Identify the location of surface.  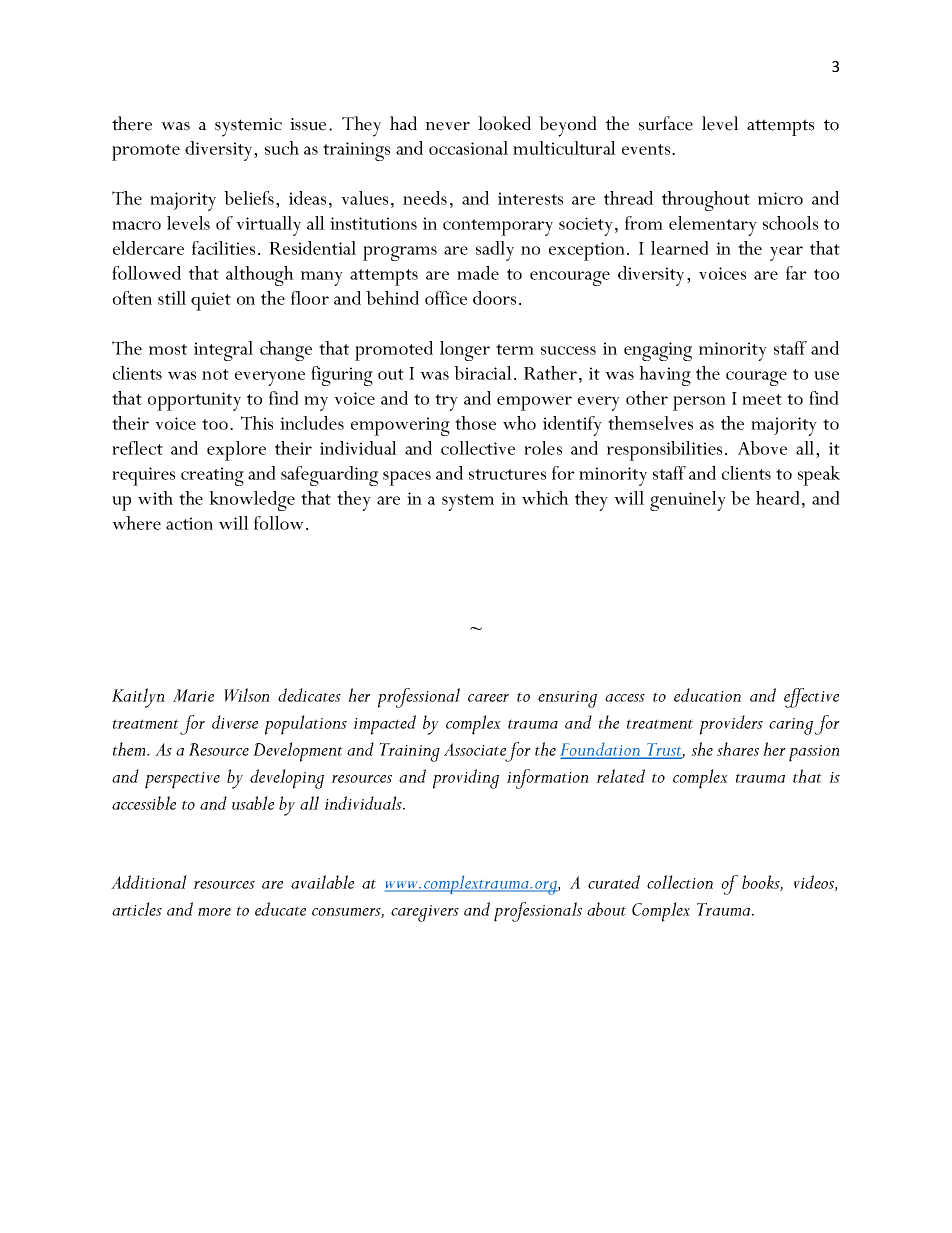
(666, 123).
